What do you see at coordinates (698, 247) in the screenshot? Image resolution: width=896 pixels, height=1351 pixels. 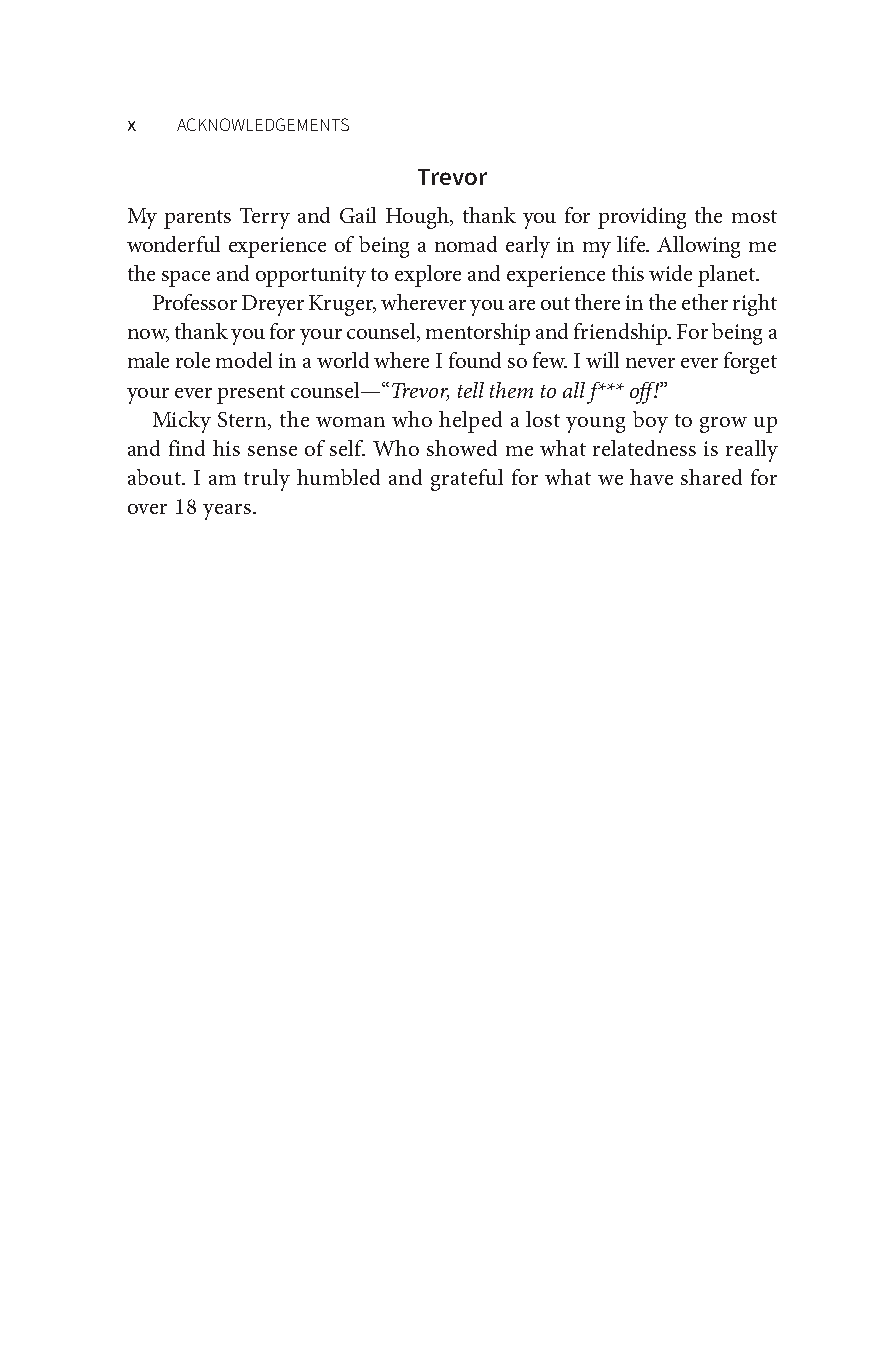 I see `Allowing` at bounding box center [698, 247].
